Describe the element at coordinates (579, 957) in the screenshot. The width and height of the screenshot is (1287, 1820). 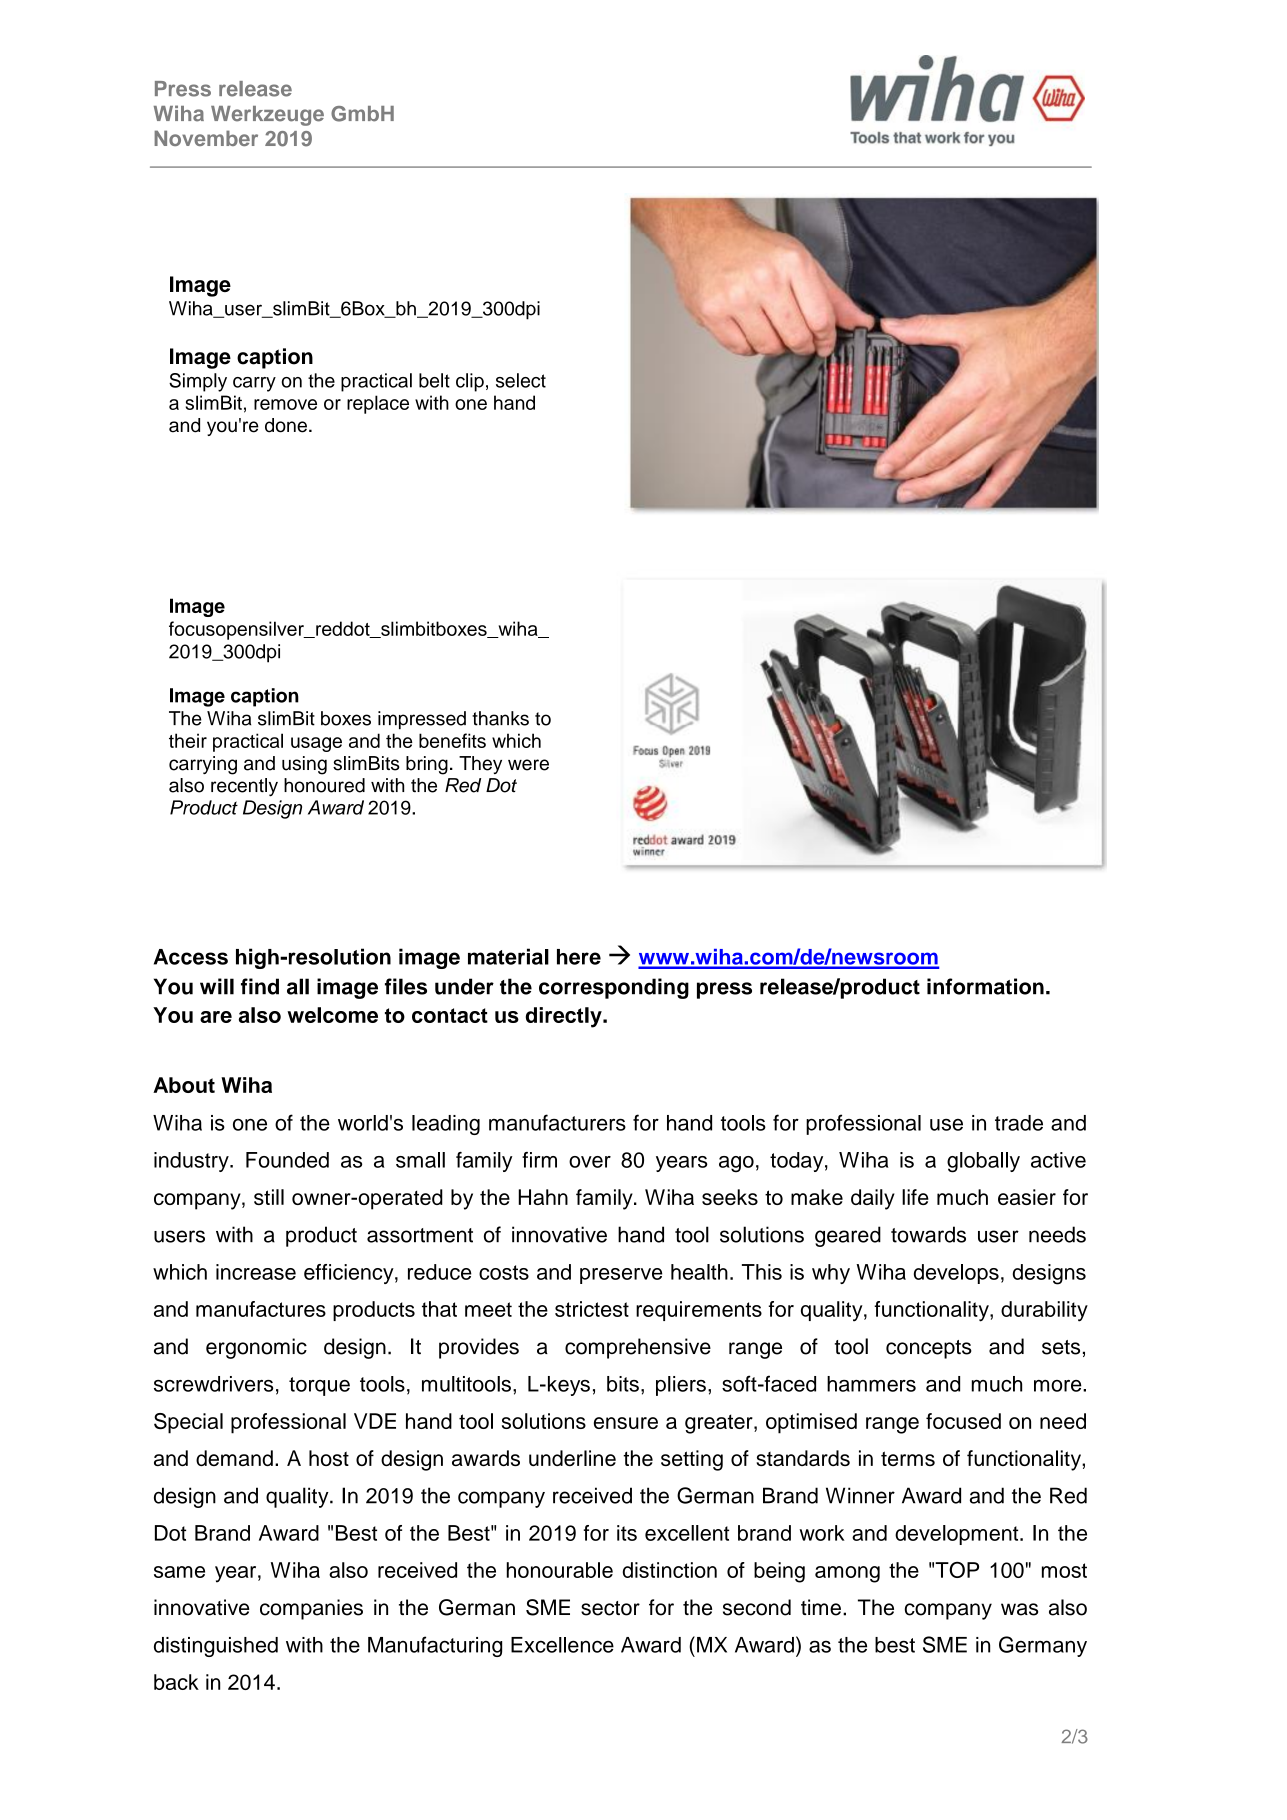
I see `here` at that location.
